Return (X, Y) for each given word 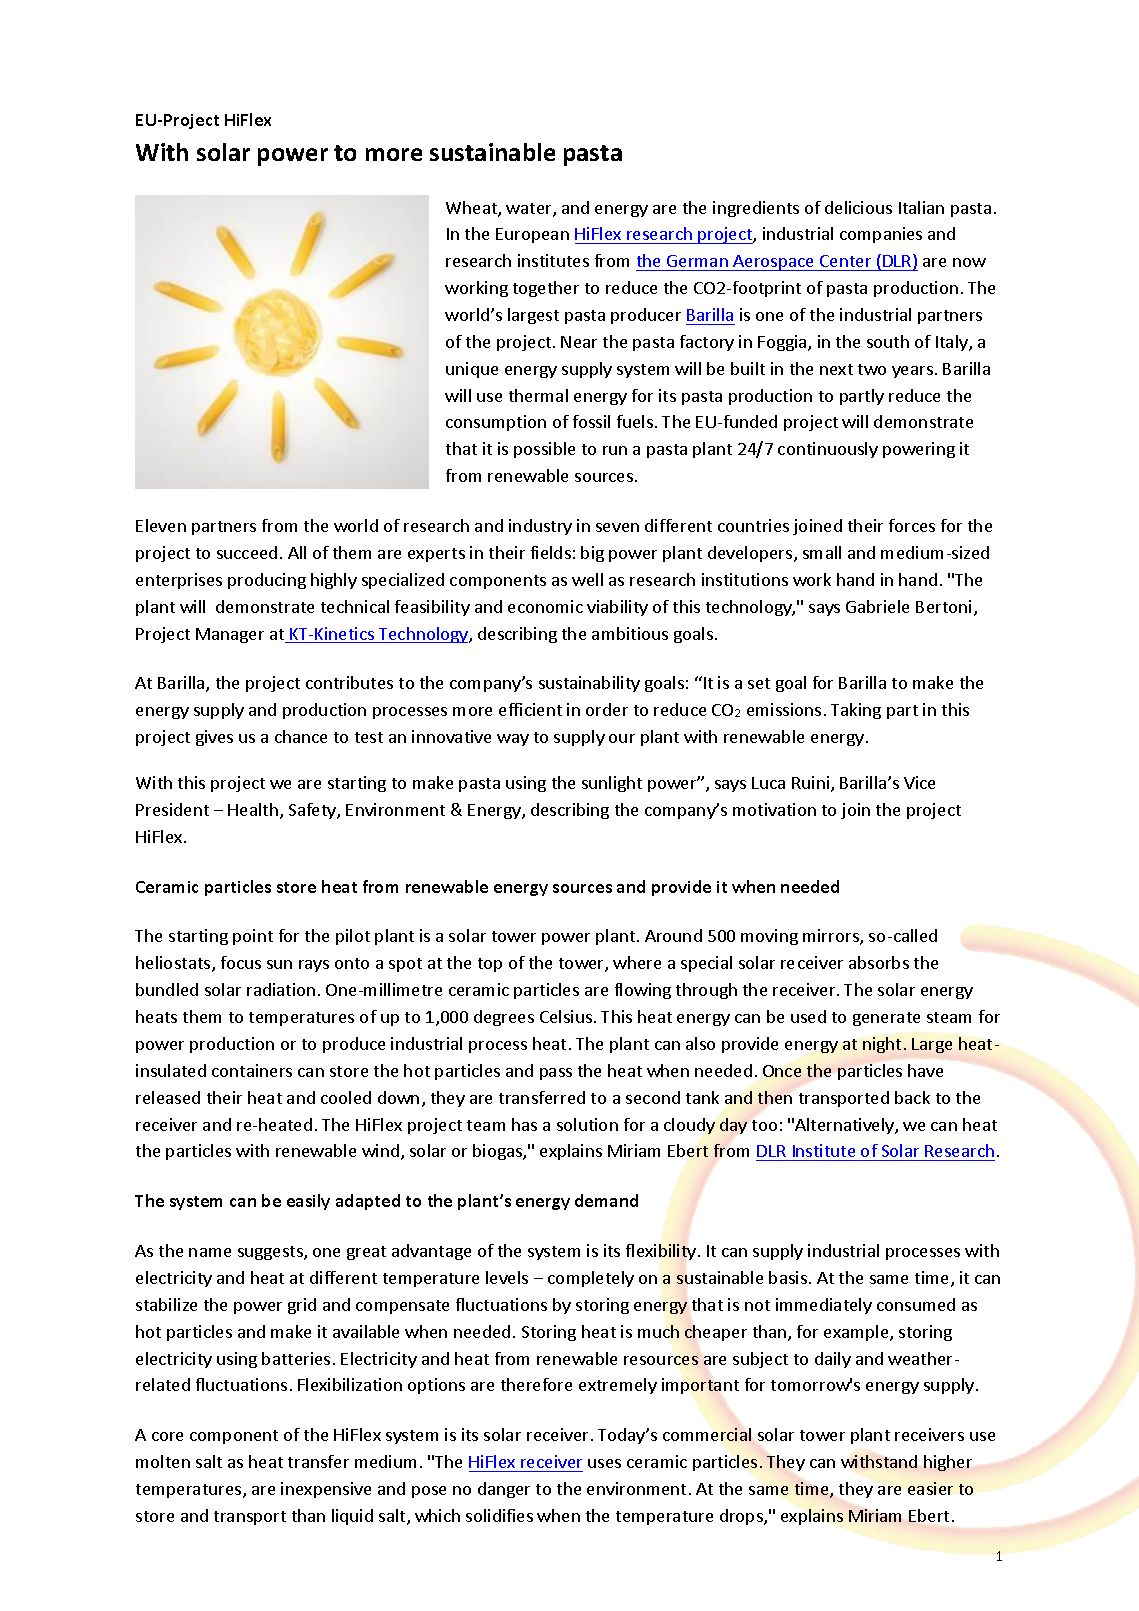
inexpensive (326, 1490)
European (532, 235)
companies (881, 235)
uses (604, 1463)
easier (930, 1488)
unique (472, 370)
